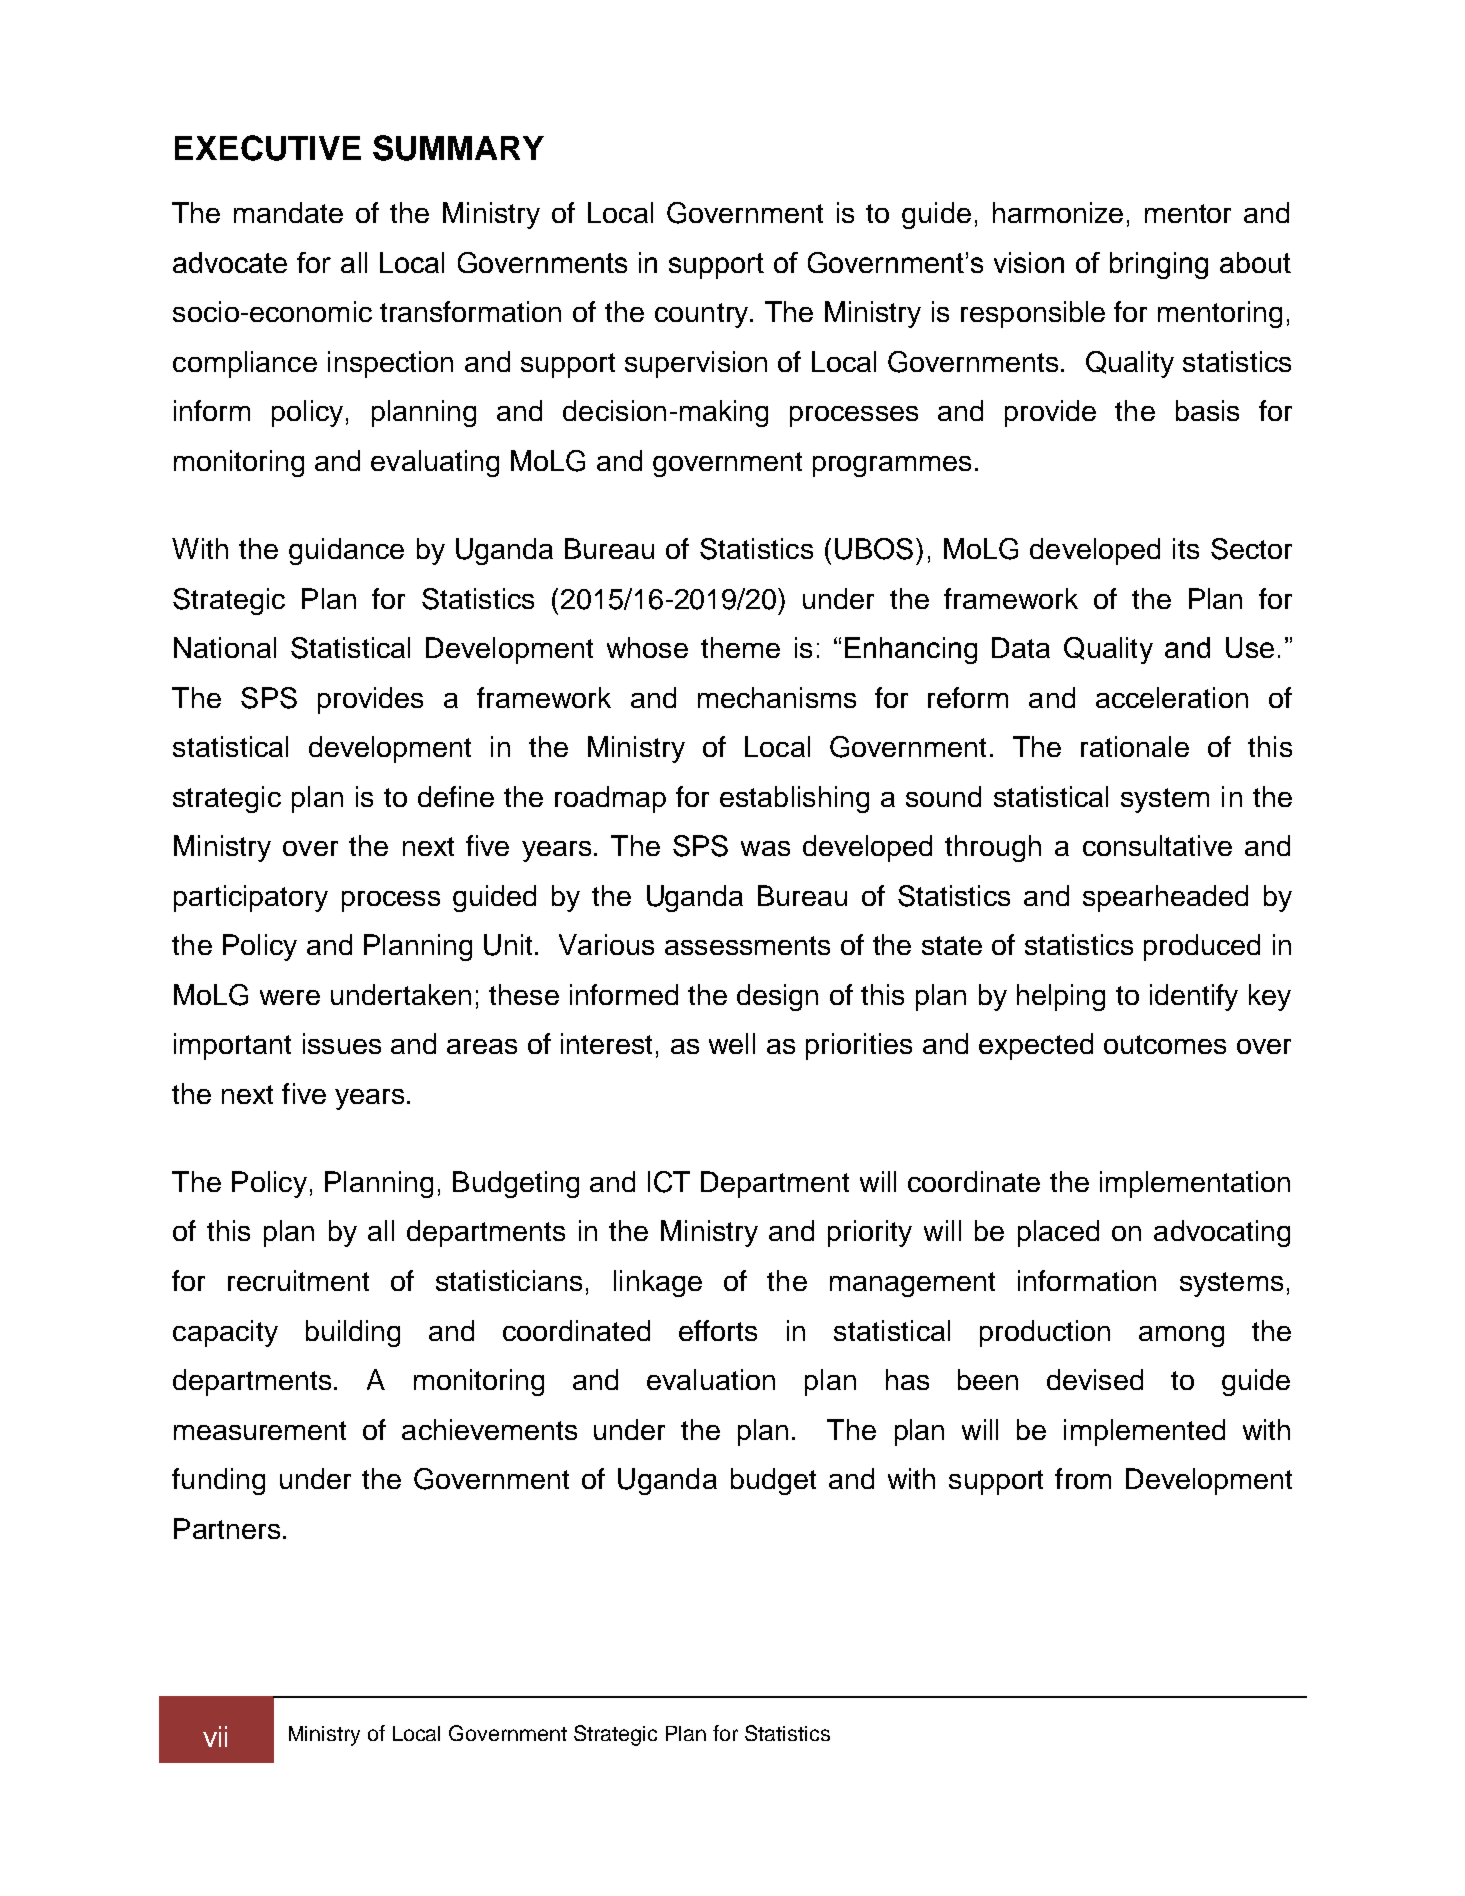 Image resolution: width=1465 pixels, height=1896 pixels. Describe the element at coordinates (1181, 1336) in the screenshot. I see `among` at that location.
